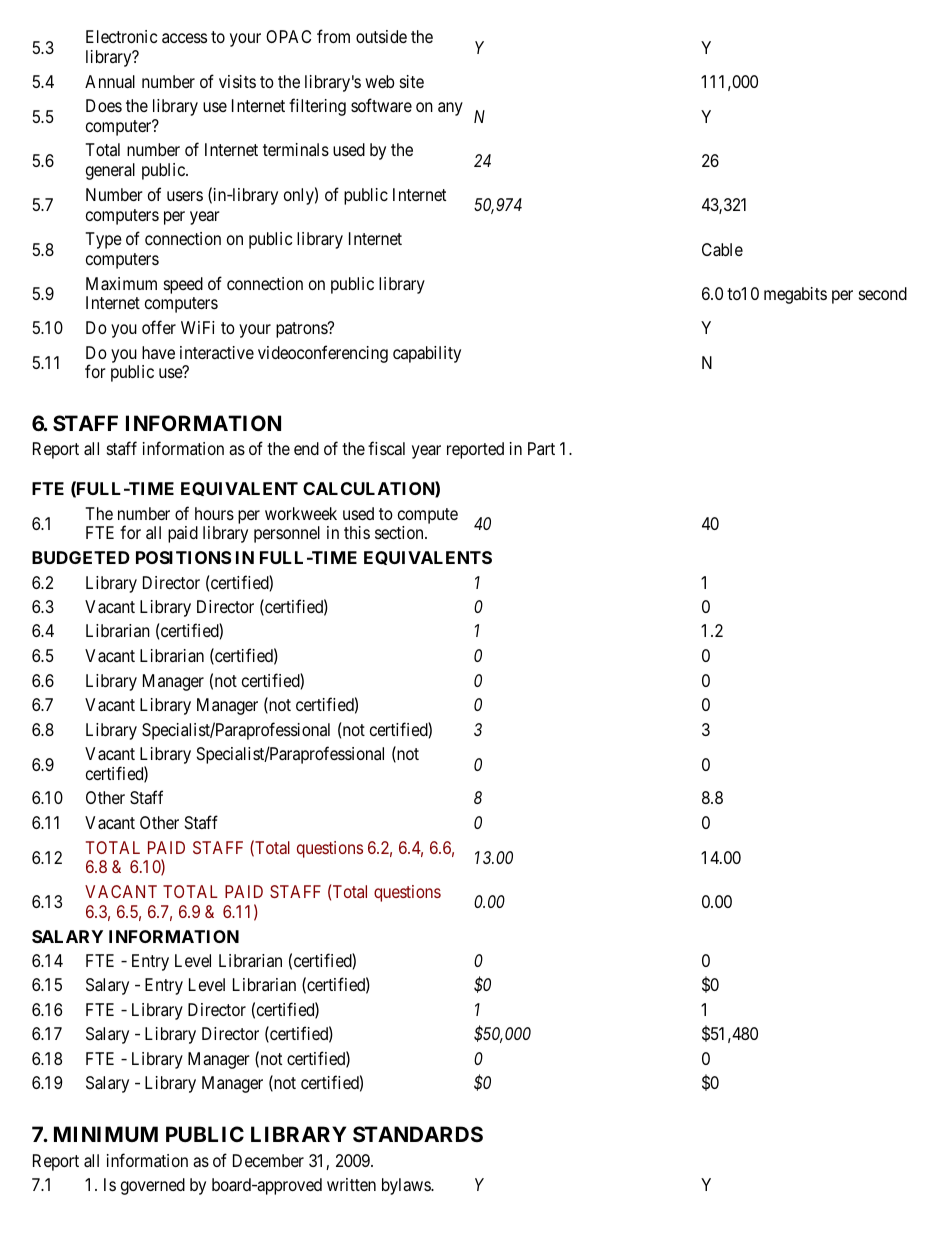 The image size is (952, 1233). Describe the element at coordinates (541, 448) in the screenshot. I see `Part` at that location.
